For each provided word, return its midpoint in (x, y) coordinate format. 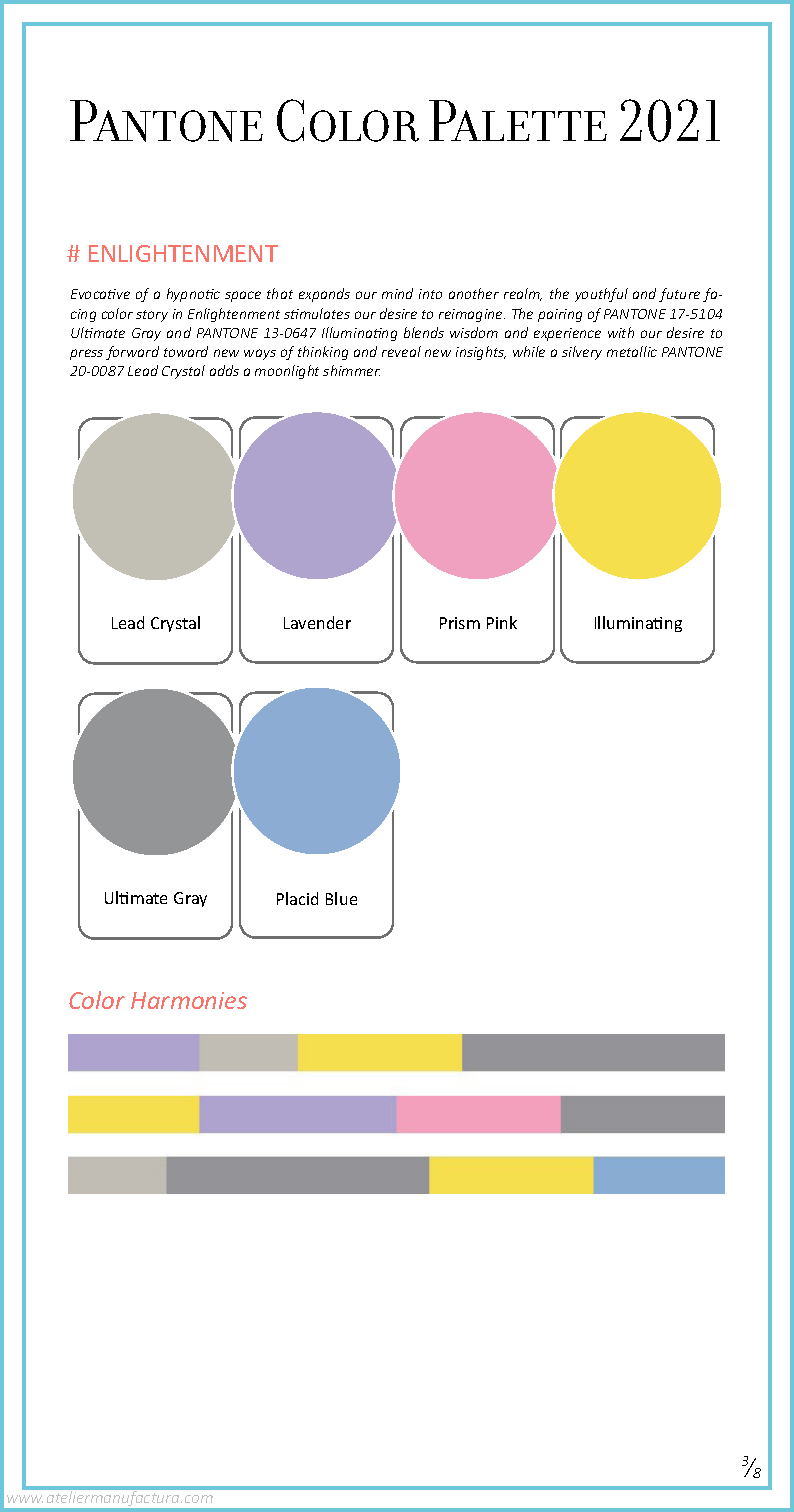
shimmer (351, 370)
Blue (341, 898)
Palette (518, 120)
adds (224, 370)
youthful (601, 295)
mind (397, 293)
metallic (632, 351)
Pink (502, 622)
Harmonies (189, 1000)
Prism (460, 623)
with (621, 332)
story (152, 316)
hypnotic (193, 295)
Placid (297, 898)
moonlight (287, 372)
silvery (582, 353)
